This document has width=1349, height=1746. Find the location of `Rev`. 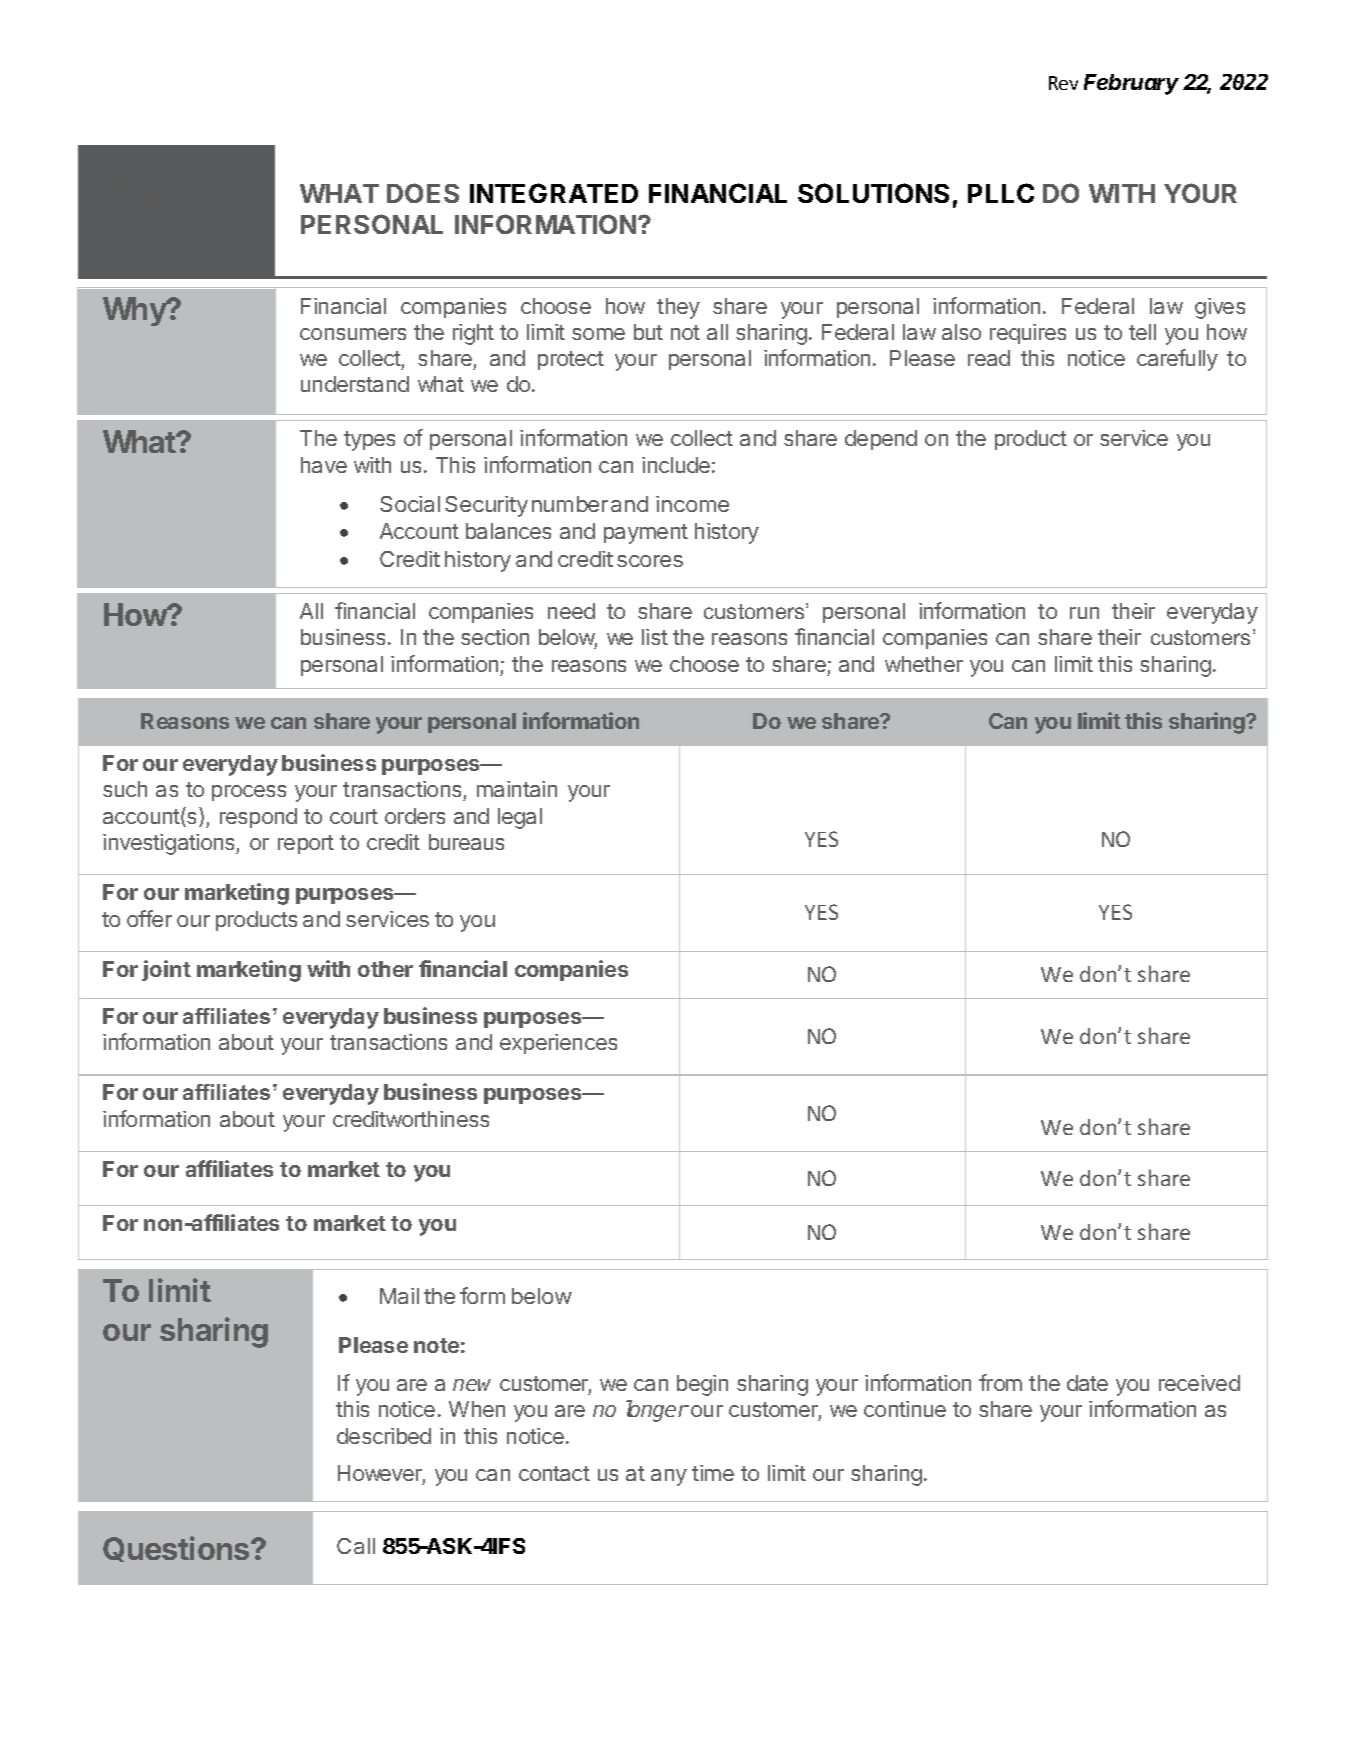

Rev is located at coordinates (1063, 83).
